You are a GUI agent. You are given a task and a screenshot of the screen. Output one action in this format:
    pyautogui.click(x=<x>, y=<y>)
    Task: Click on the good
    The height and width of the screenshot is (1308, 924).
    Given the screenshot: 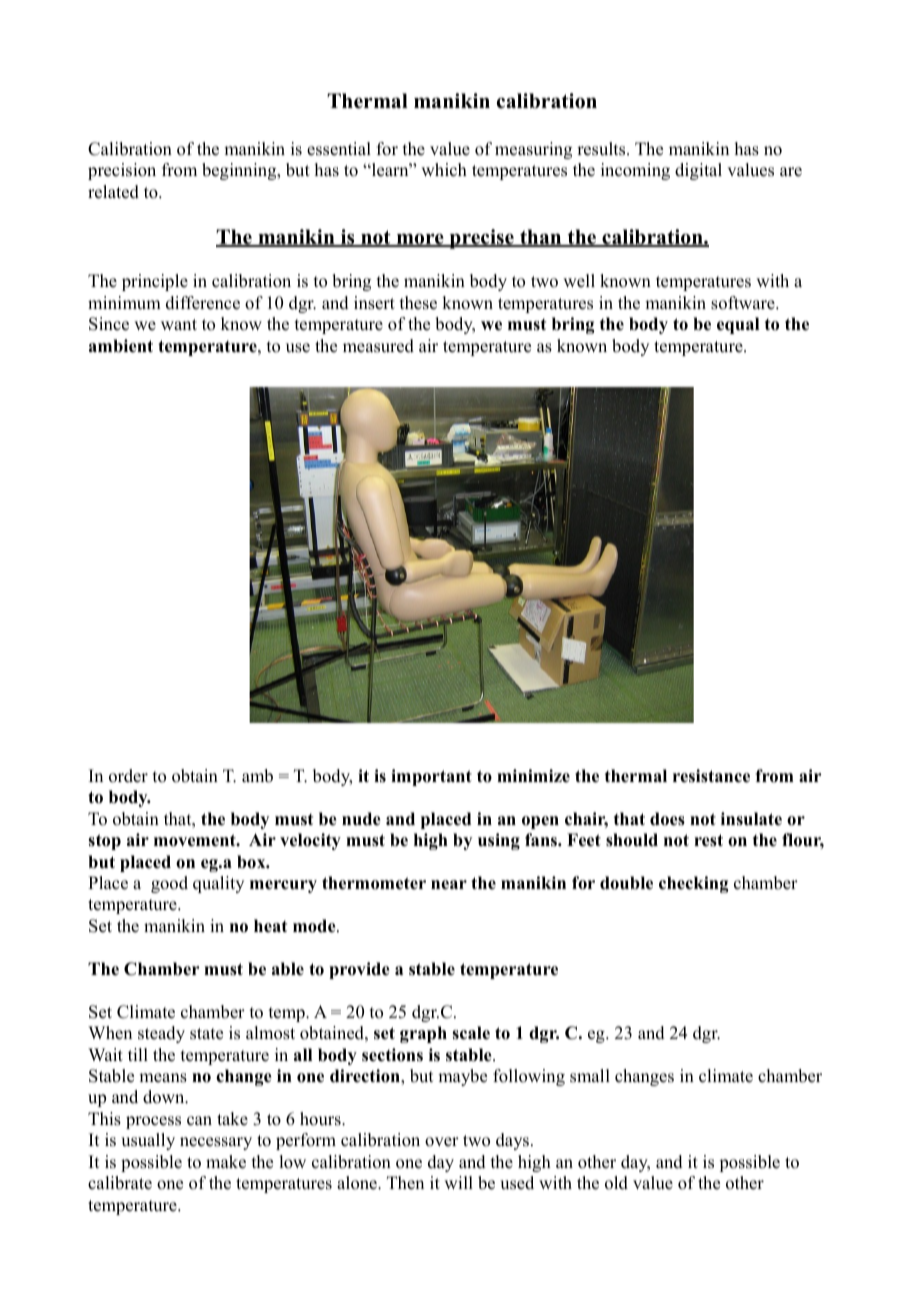 What is the action you would take?
    pyautogui.click(x=169, y=884)
